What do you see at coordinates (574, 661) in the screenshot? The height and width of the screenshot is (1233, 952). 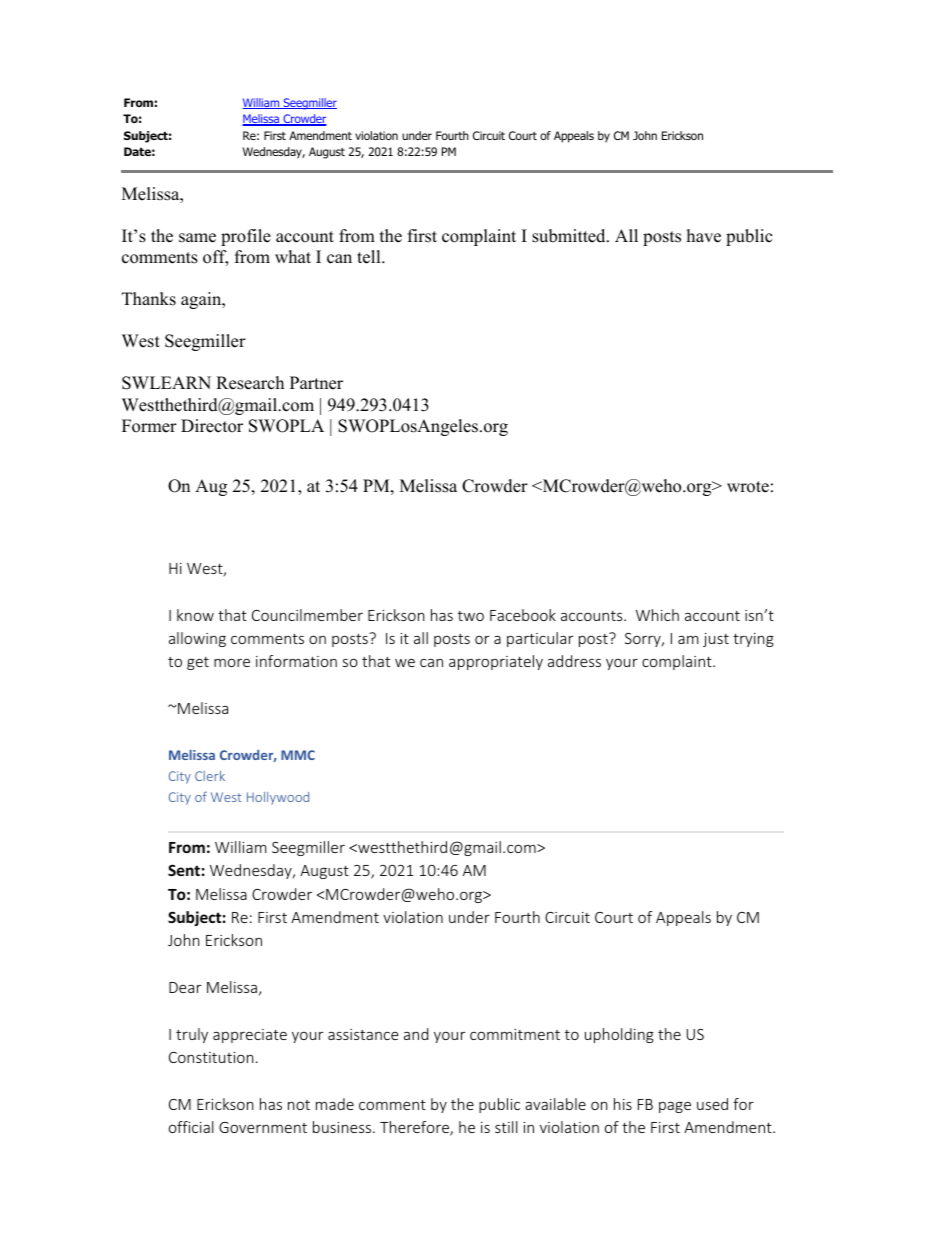 I see `address` at bounding box center [574, 661].
